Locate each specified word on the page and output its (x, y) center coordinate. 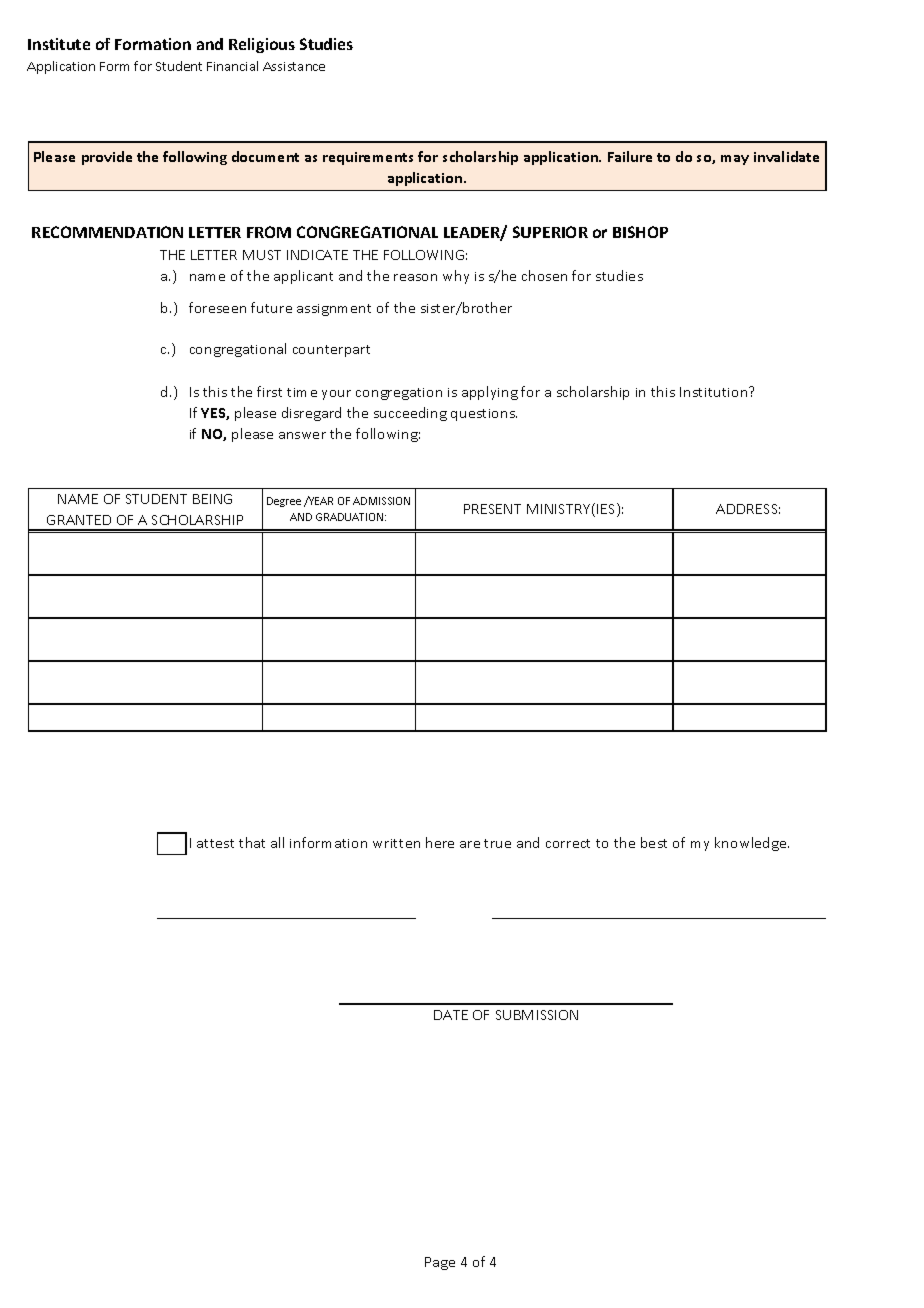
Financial (232, 66)
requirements (368, 158)
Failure (630, 156)
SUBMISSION (537, 1015)
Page (440, 1263)
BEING (212, 499)
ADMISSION (381, 501)
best (654, 842)
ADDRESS (748, 509)
